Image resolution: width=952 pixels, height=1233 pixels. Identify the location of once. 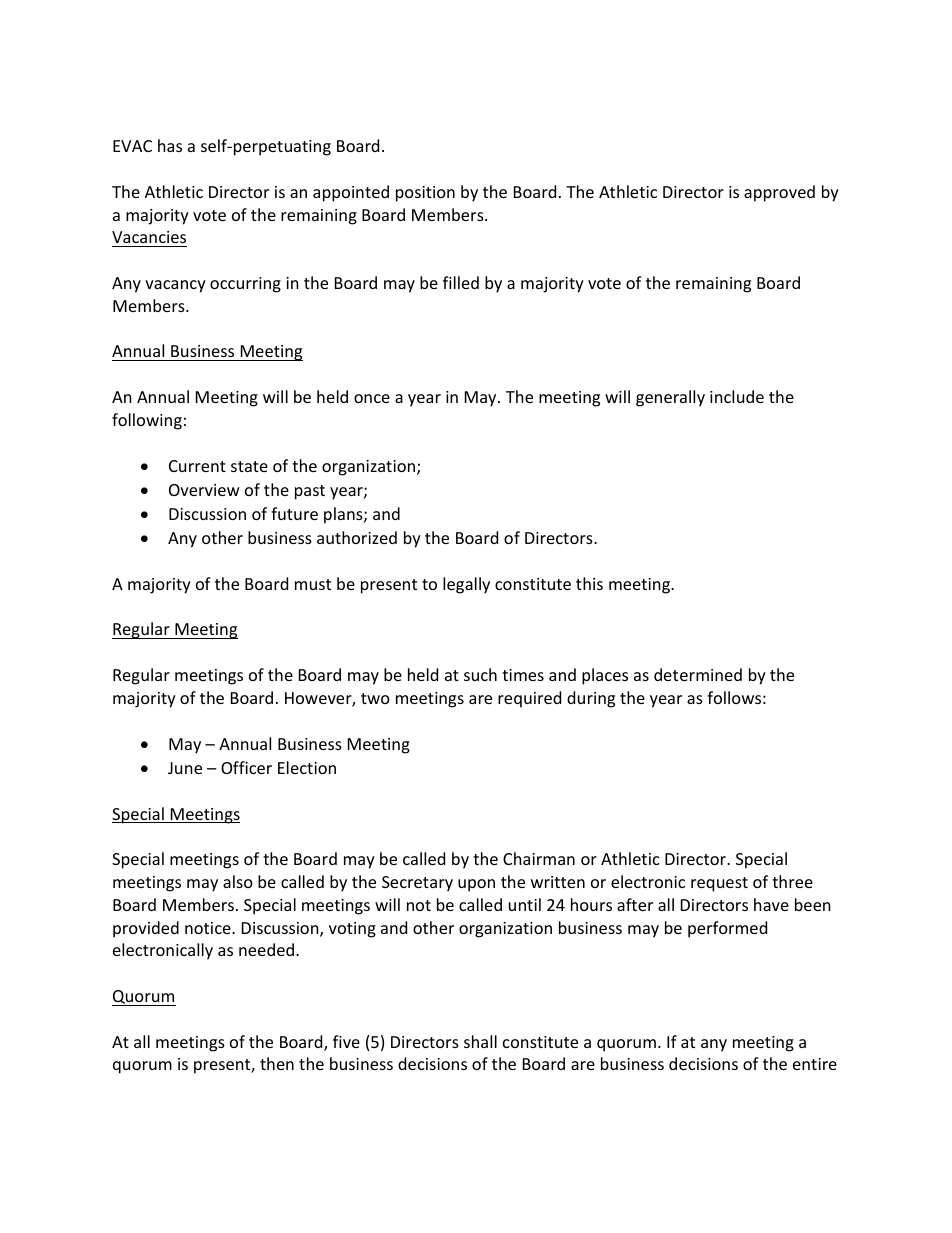
(372, 398).
